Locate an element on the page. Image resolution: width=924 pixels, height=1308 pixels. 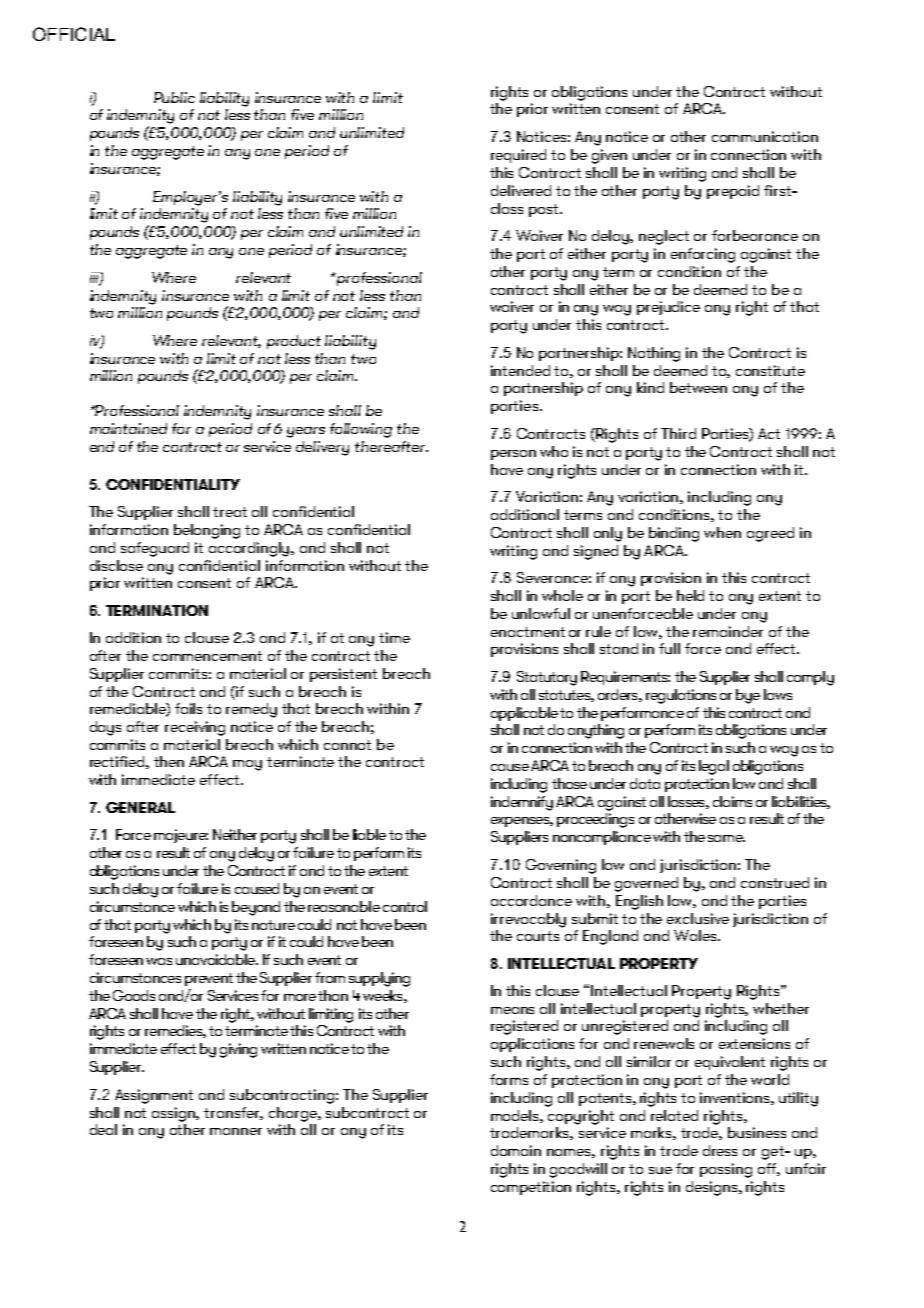
remainder is located at coordinates (728, 631).
